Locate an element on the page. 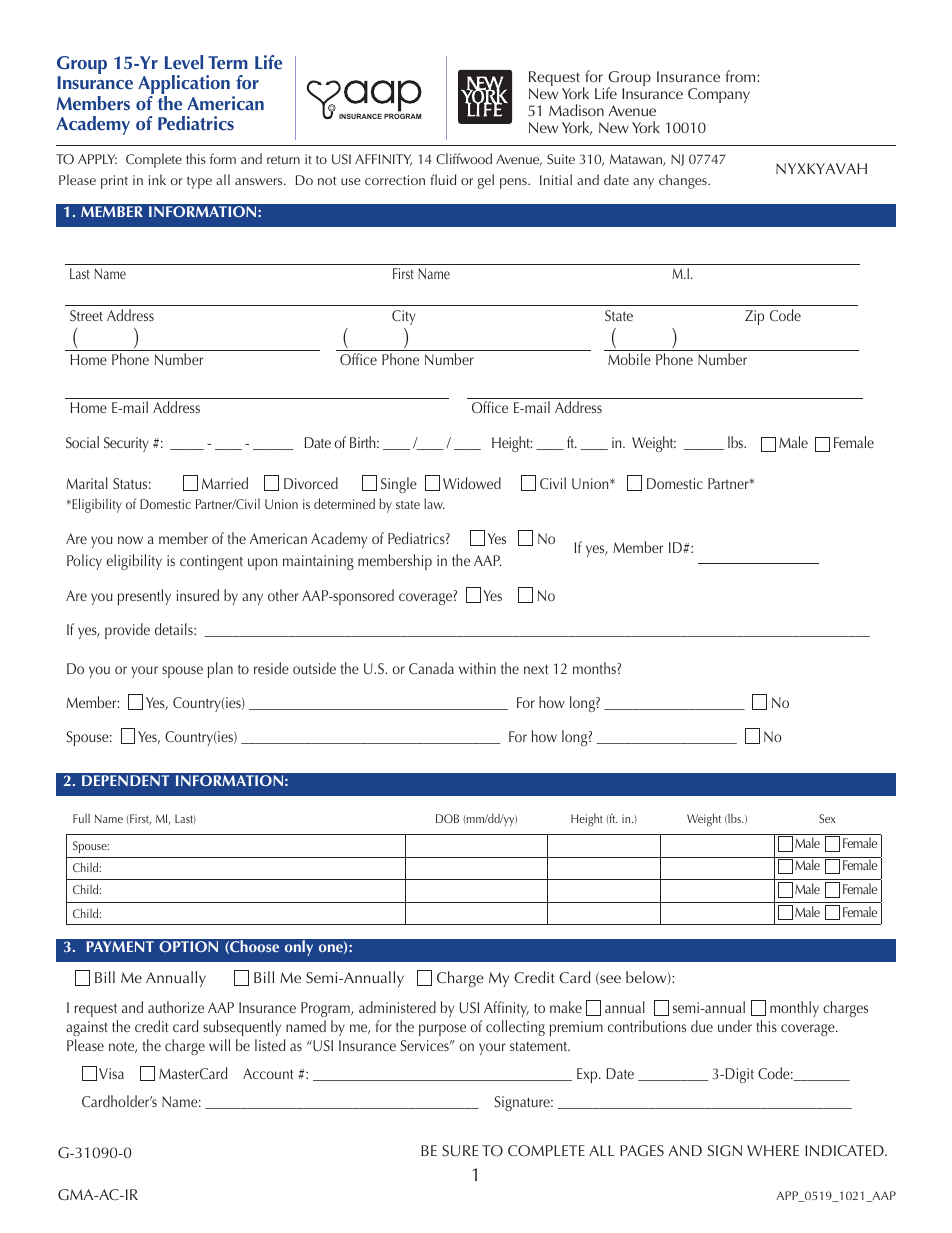 The width and height of the page is (952, 1233). Visa is located at coordinates (111, 1073).
